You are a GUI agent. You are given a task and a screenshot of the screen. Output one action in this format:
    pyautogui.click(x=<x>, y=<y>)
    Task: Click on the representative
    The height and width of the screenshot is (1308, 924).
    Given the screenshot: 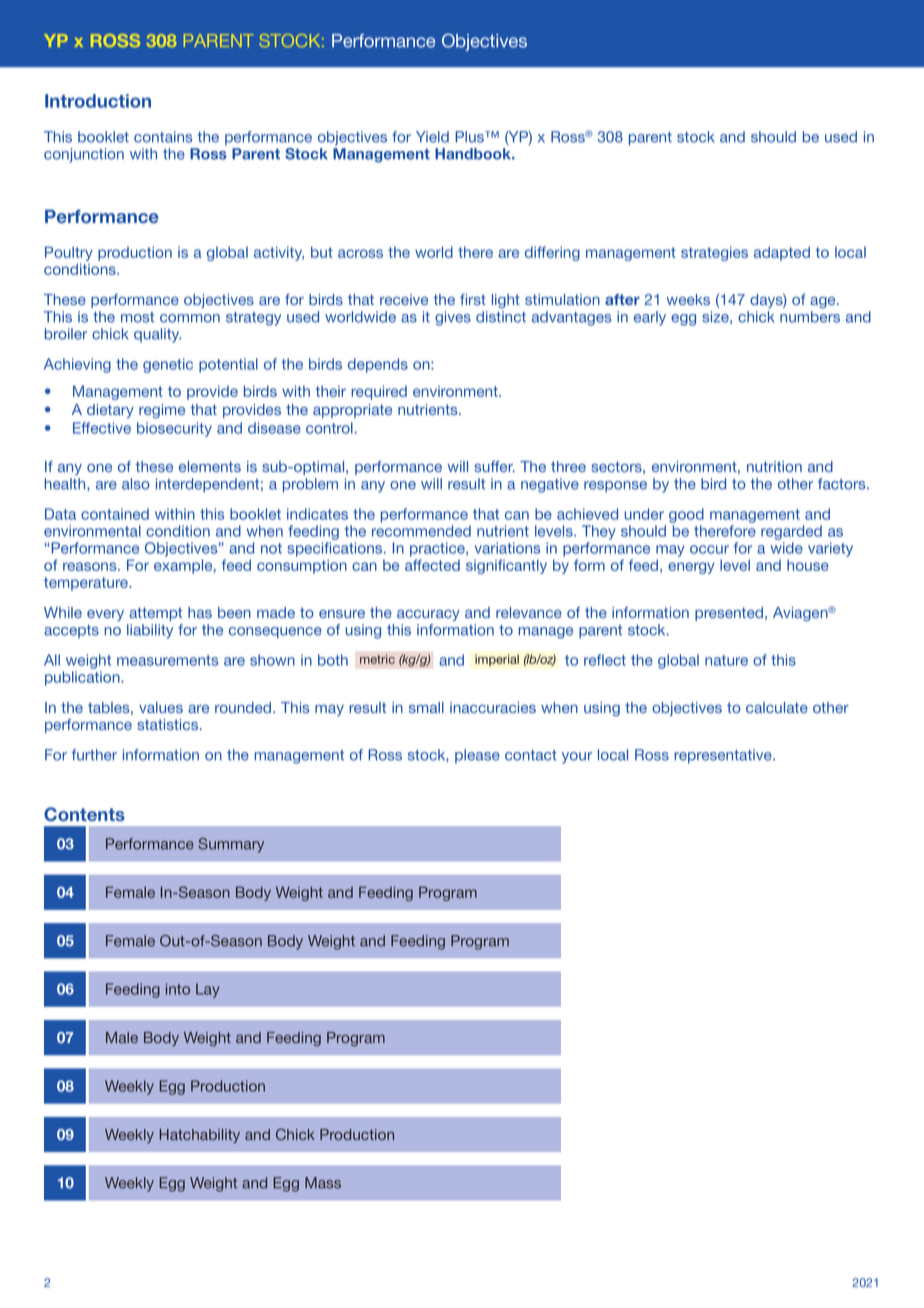 What is the action you would take?
    pyautogui.click(x=724, y=756)
